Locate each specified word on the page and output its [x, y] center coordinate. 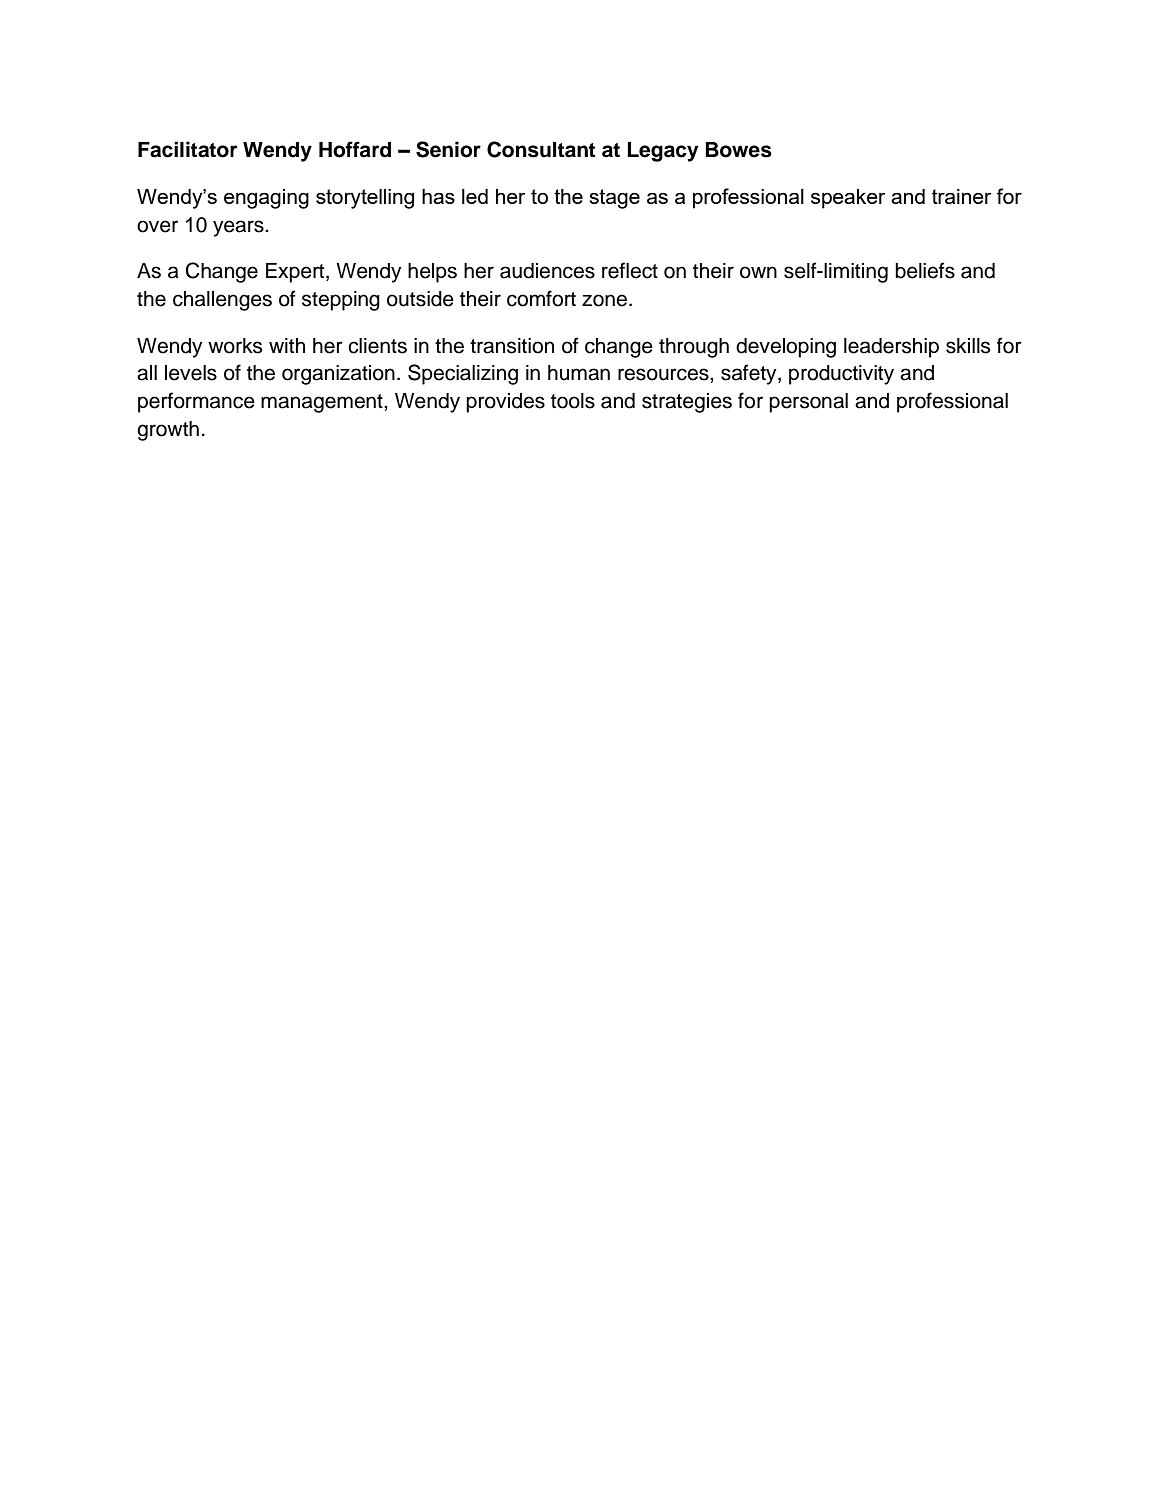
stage [614, 199]
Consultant [541, 149]
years [239, 228]
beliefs [925, 270]
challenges [222, 301]
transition [512, 346]
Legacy [663, 152]
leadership [891, 348]
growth [168, 431]
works [235, 346]
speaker [848, 199]
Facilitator [187, 149]
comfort [541, 298]
